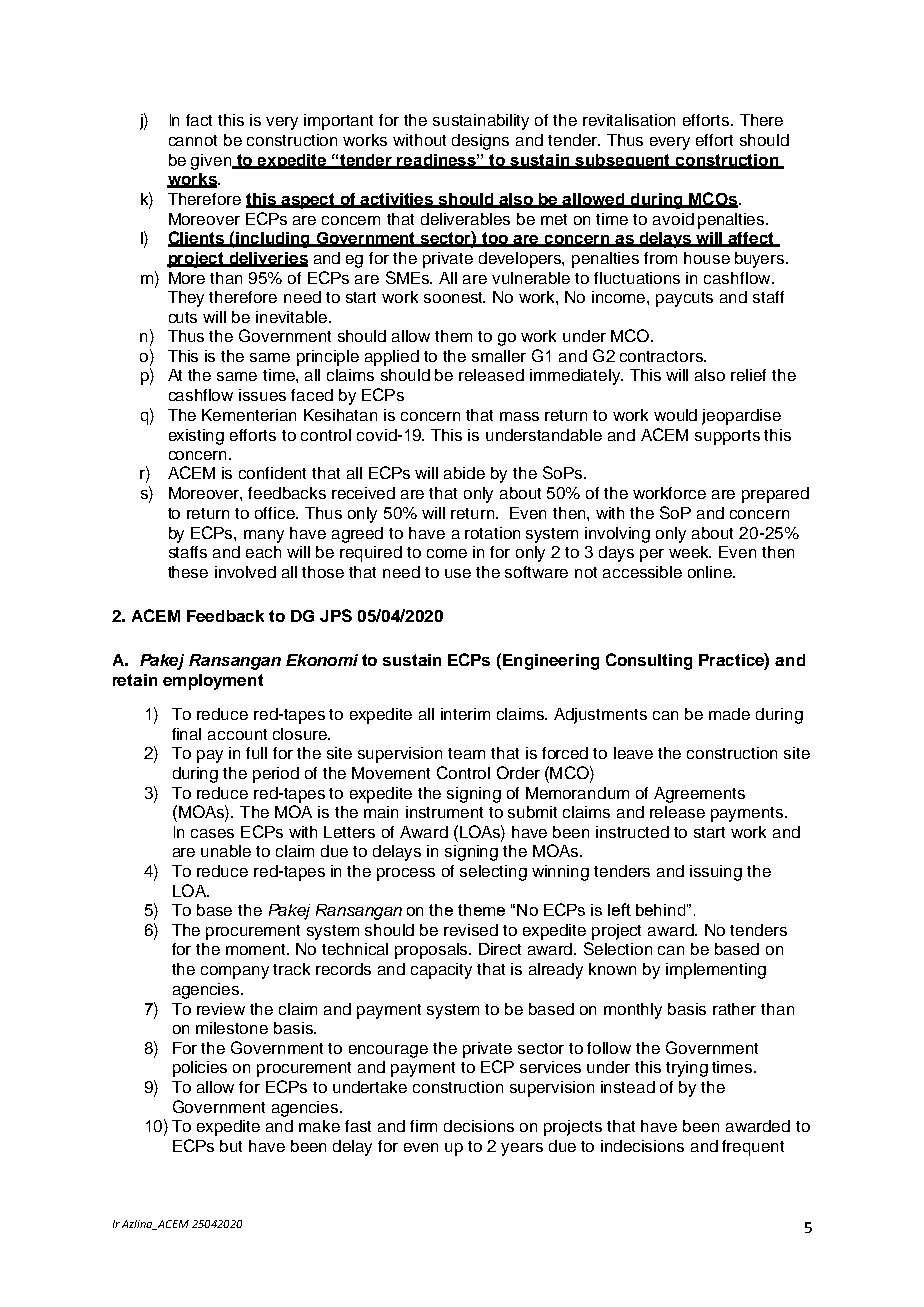  I want to click on would, so click(675, 415).
